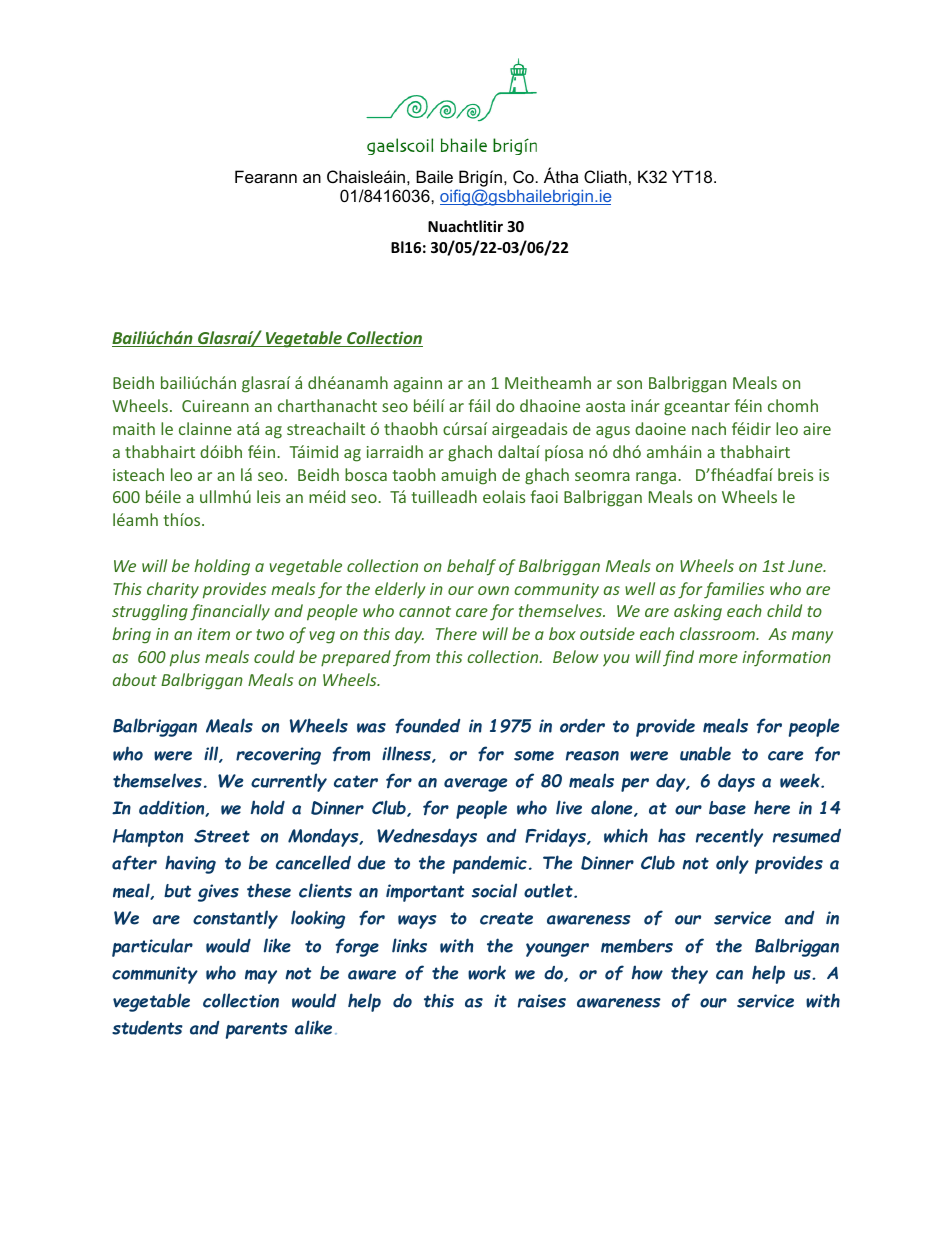  What do you see at coordinates (425, 611) in the screenshot?
I see `cannot` at bounding box center [425, 611].
